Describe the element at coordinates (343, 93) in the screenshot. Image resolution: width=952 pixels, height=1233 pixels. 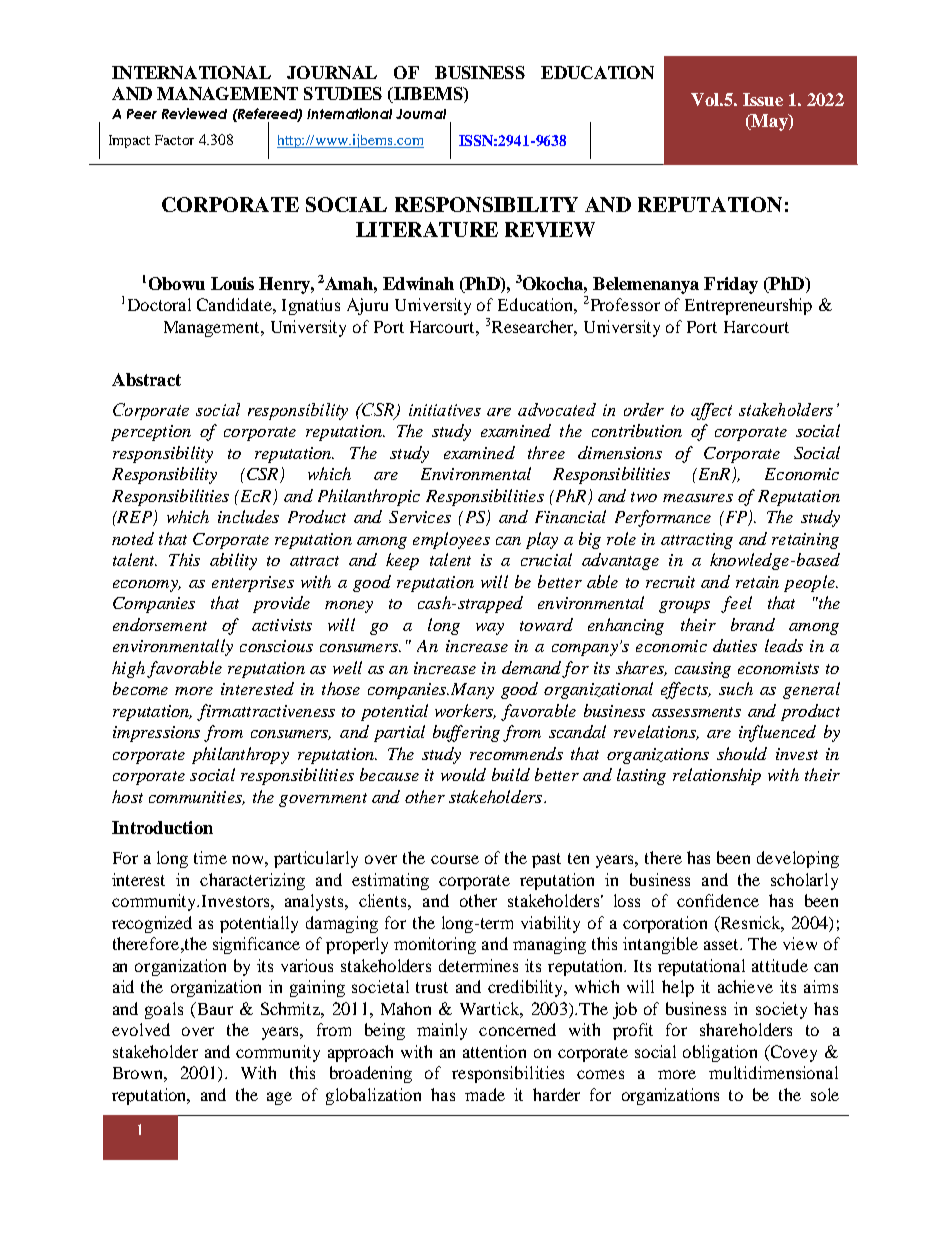
I see `STUDIES` at that location.
